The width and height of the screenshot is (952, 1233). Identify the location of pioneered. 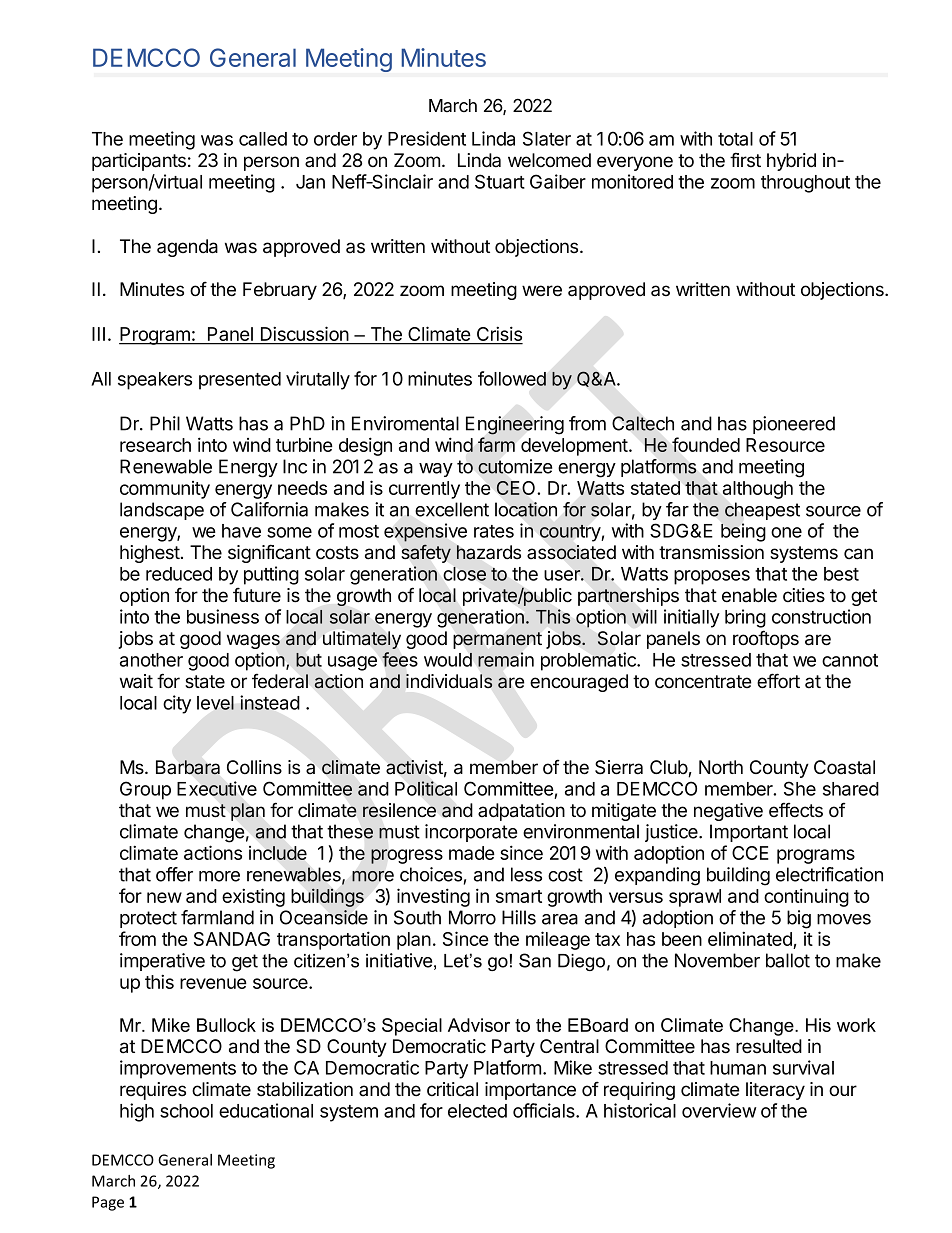
(794, 425).
